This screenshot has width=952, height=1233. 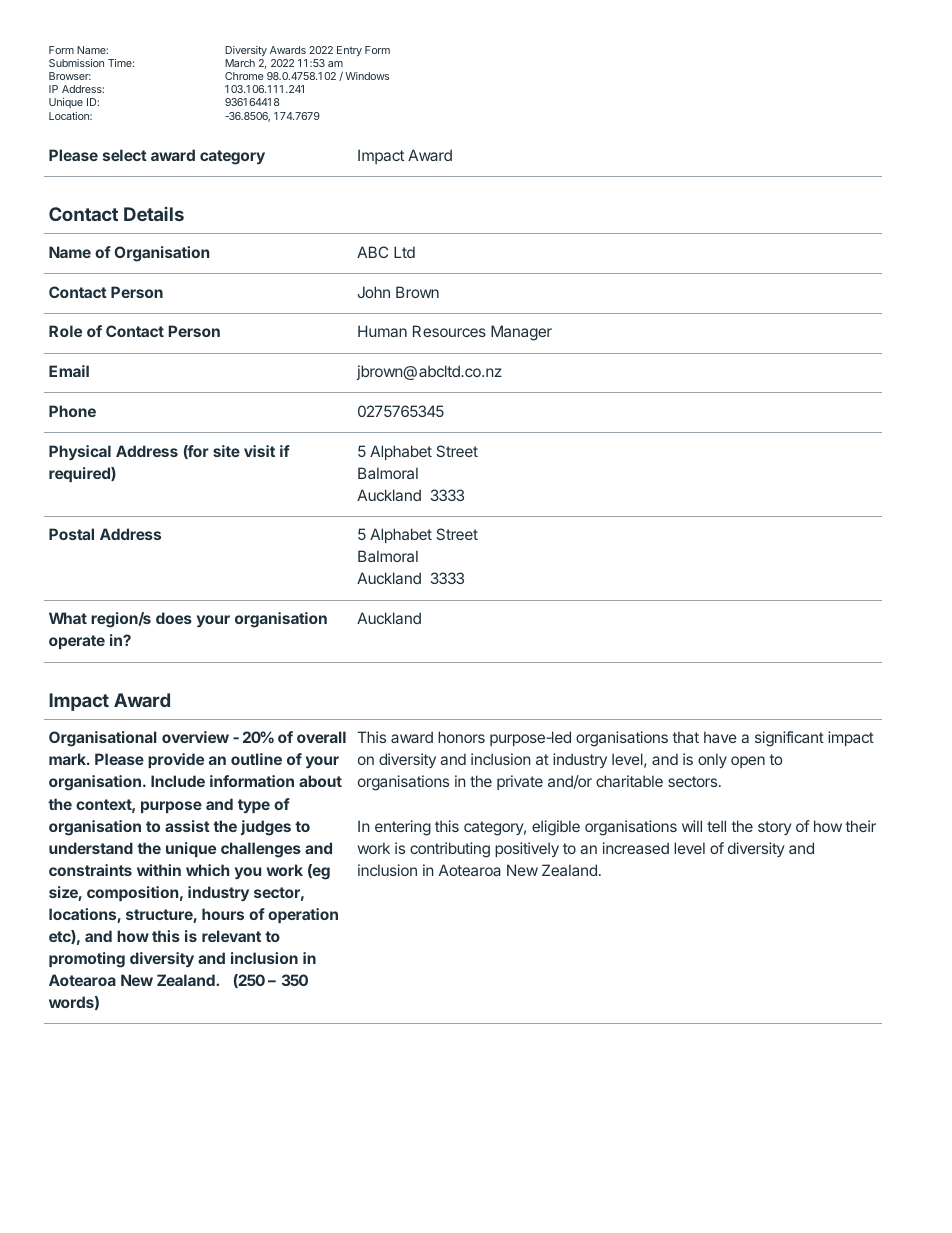 What do you see at coordinates (367, 76) in the screenshot?
I see `Windows` at bounding box center [367, 76].
